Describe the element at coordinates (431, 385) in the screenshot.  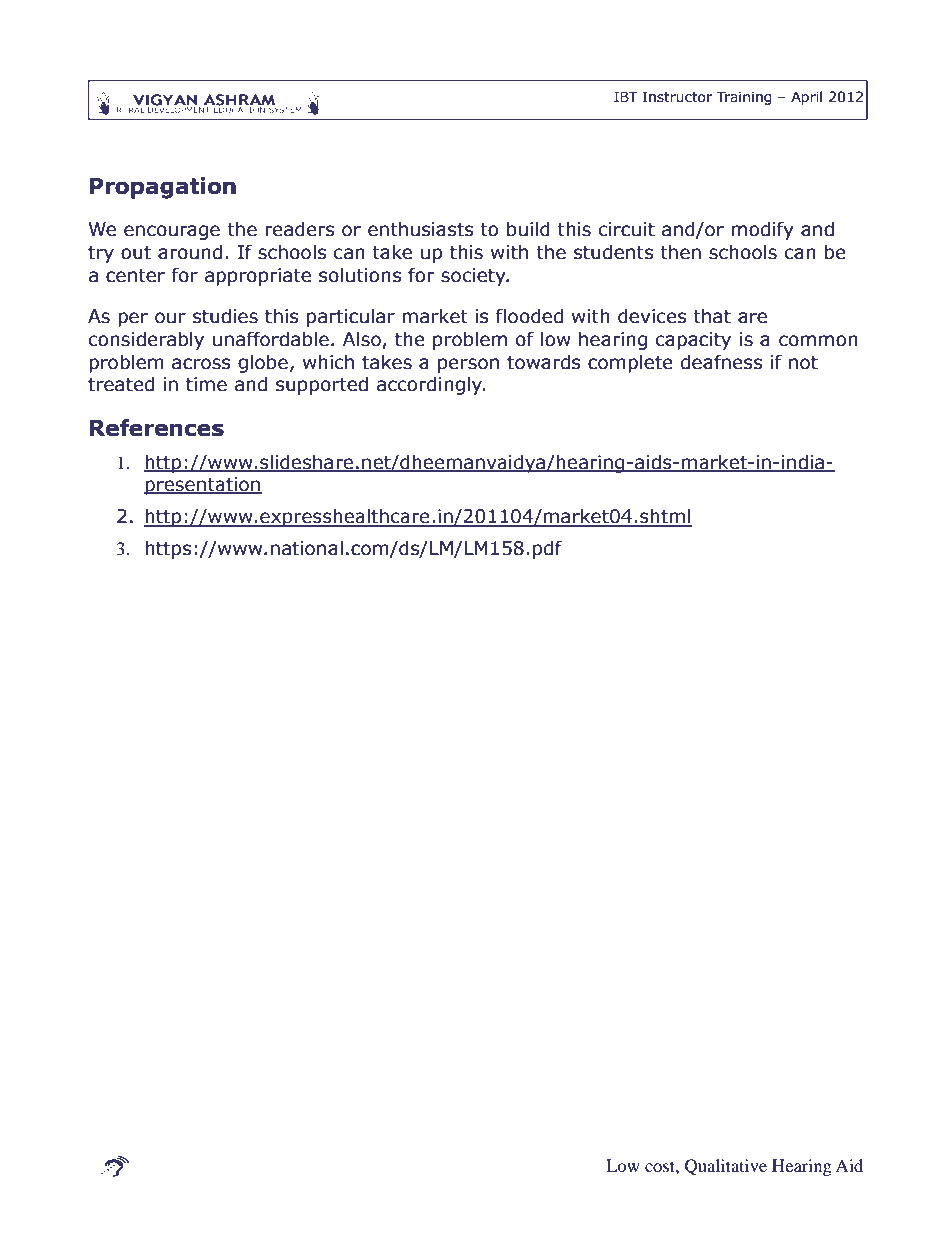
I see `accordingly` at that location.
